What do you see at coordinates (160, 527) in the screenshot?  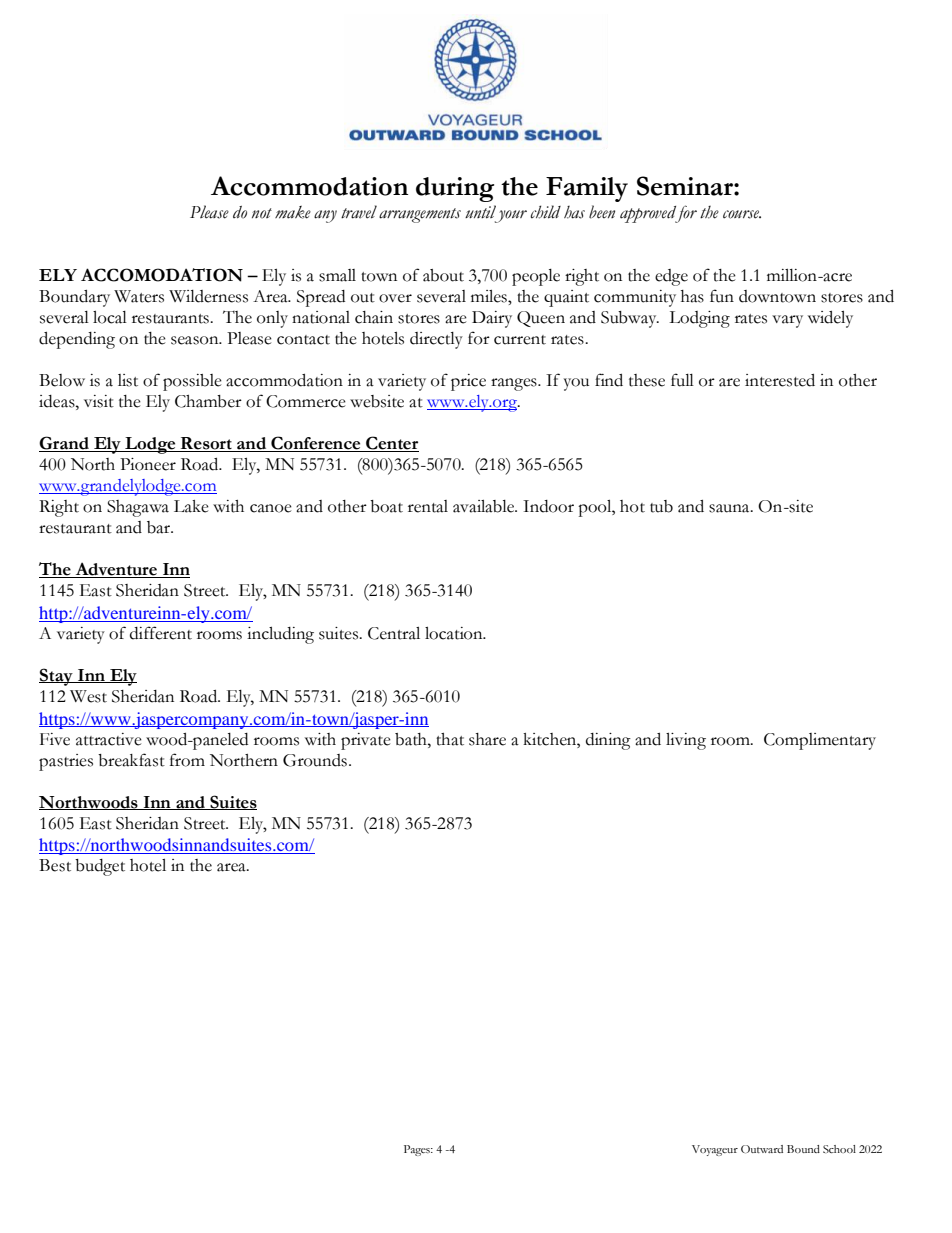 I see `bar` at bounding box center [160, 527].
